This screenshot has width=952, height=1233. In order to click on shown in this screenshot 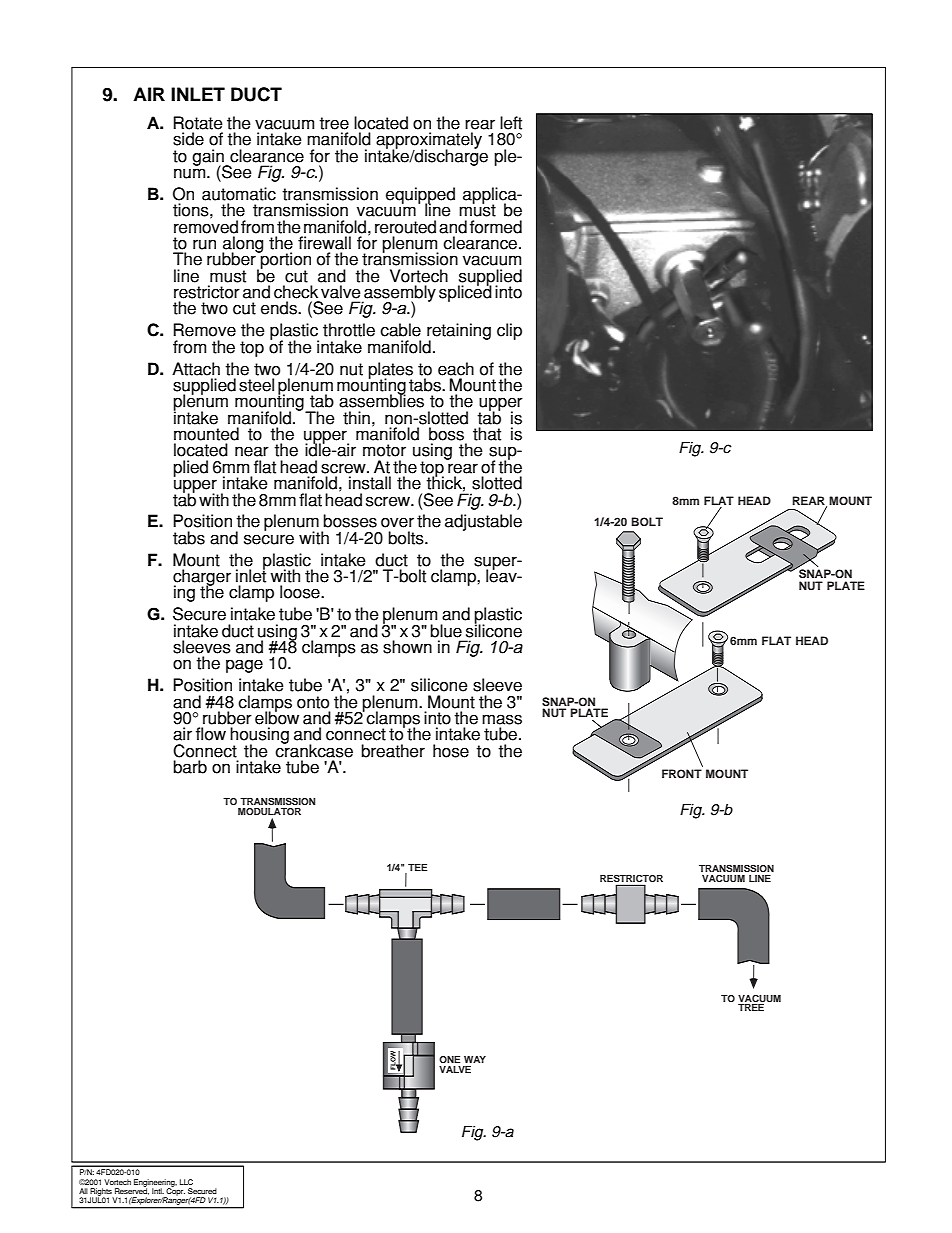, I will do `click(407, 647)`.
